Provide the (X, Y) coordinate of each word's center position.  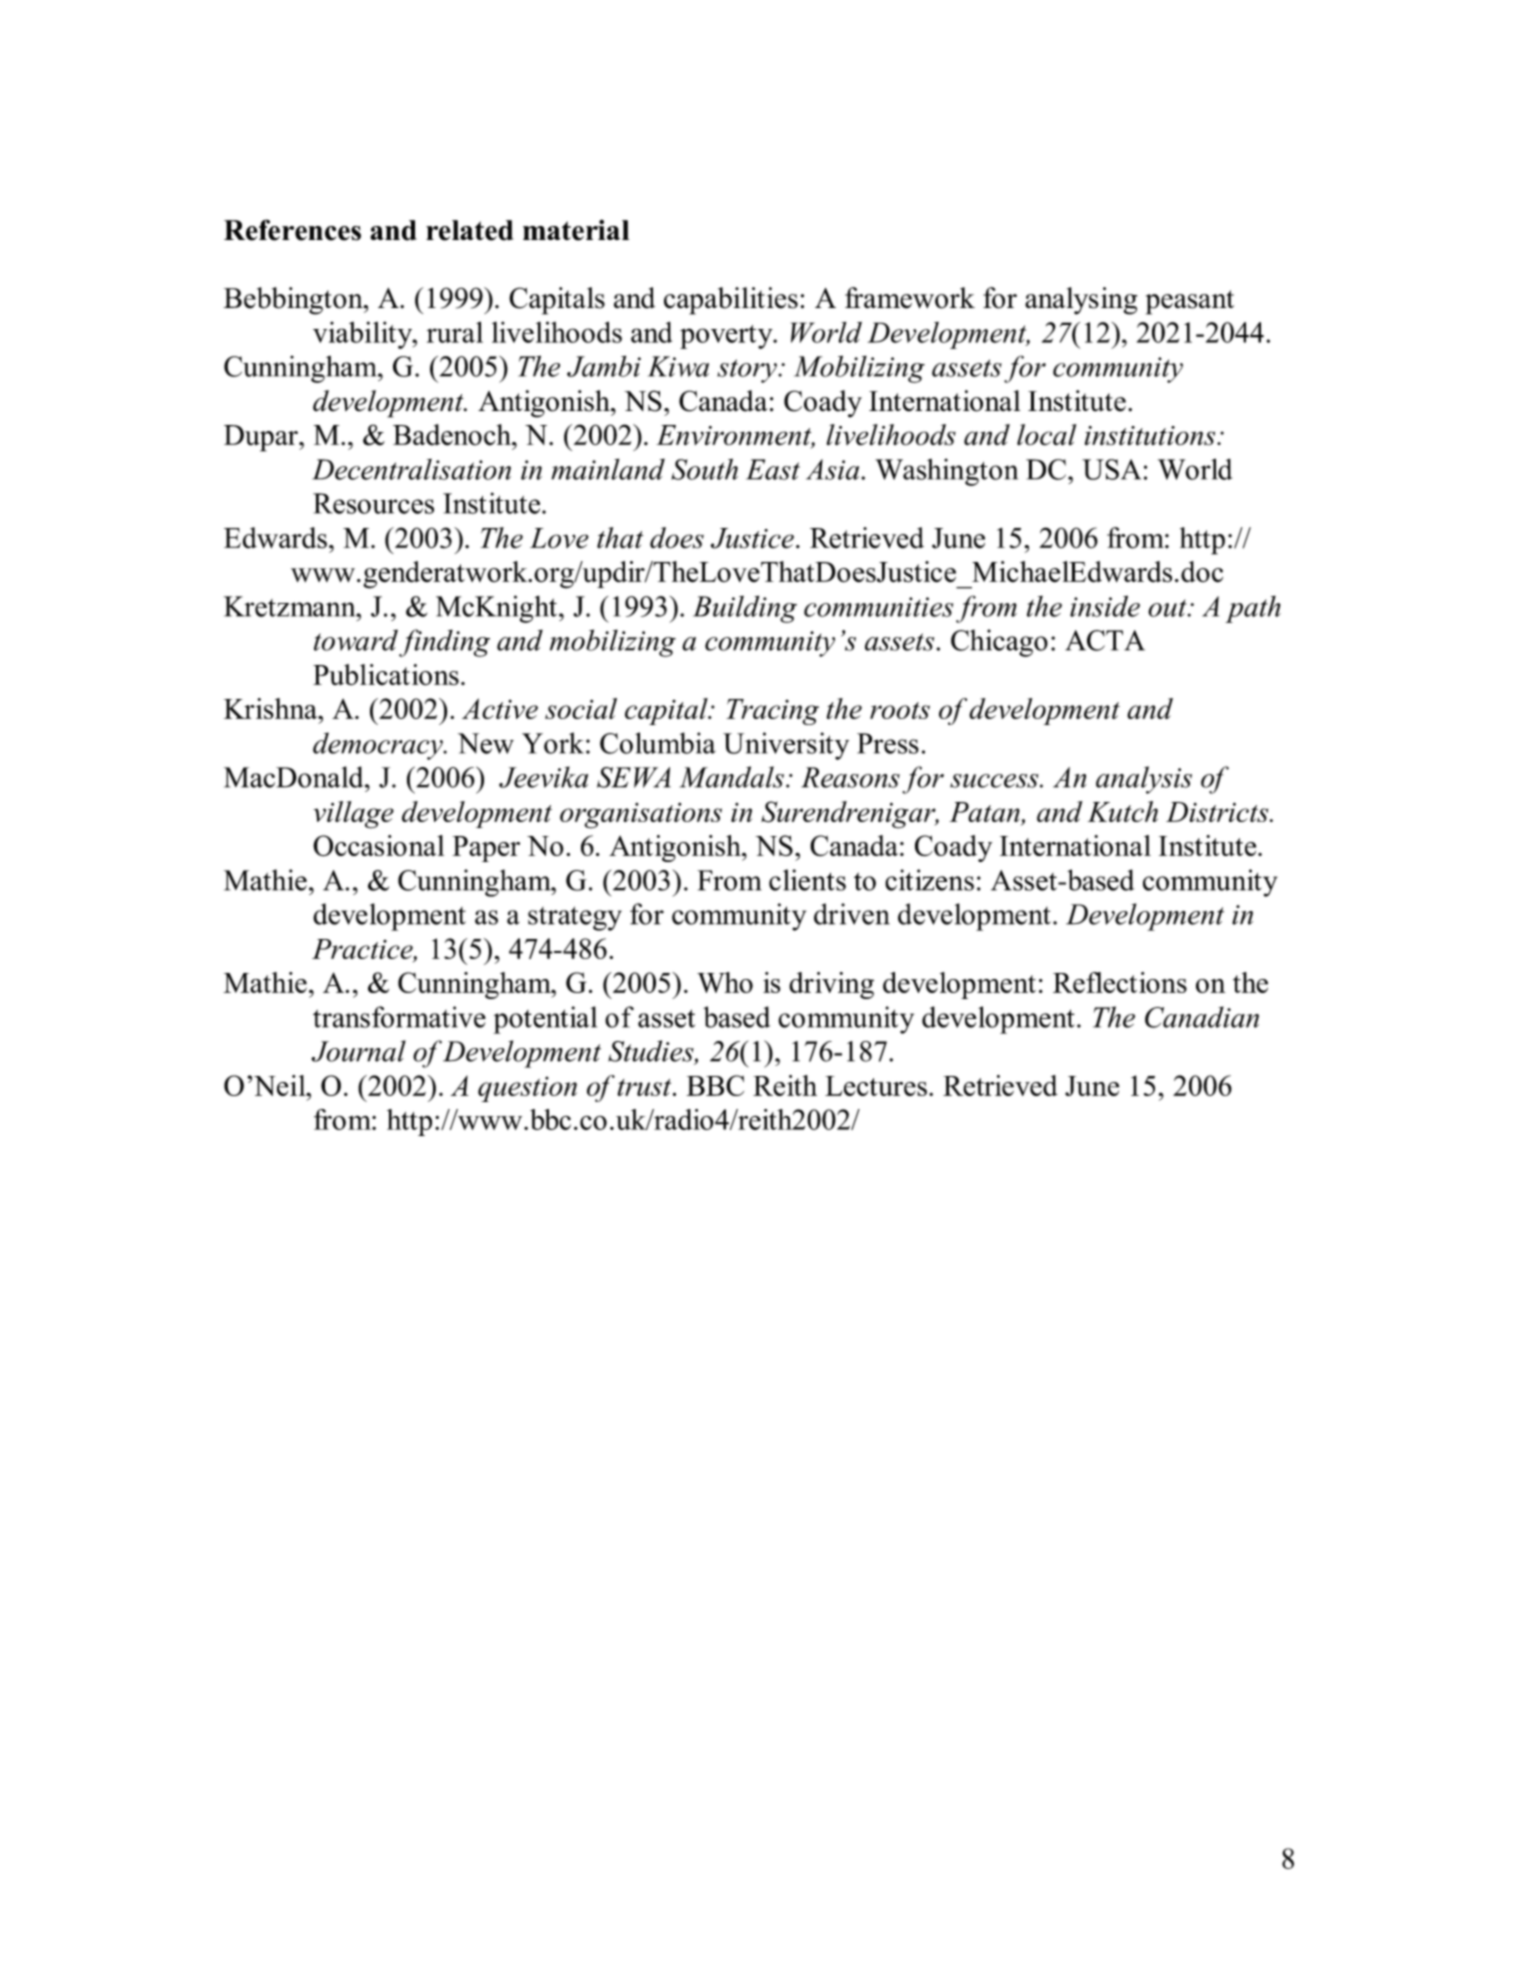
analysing (1081, 301)
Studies (652, 1052)
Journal (358, 1051)
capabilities (731, 301)
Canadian (1202, 1017)
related (469, 230)
